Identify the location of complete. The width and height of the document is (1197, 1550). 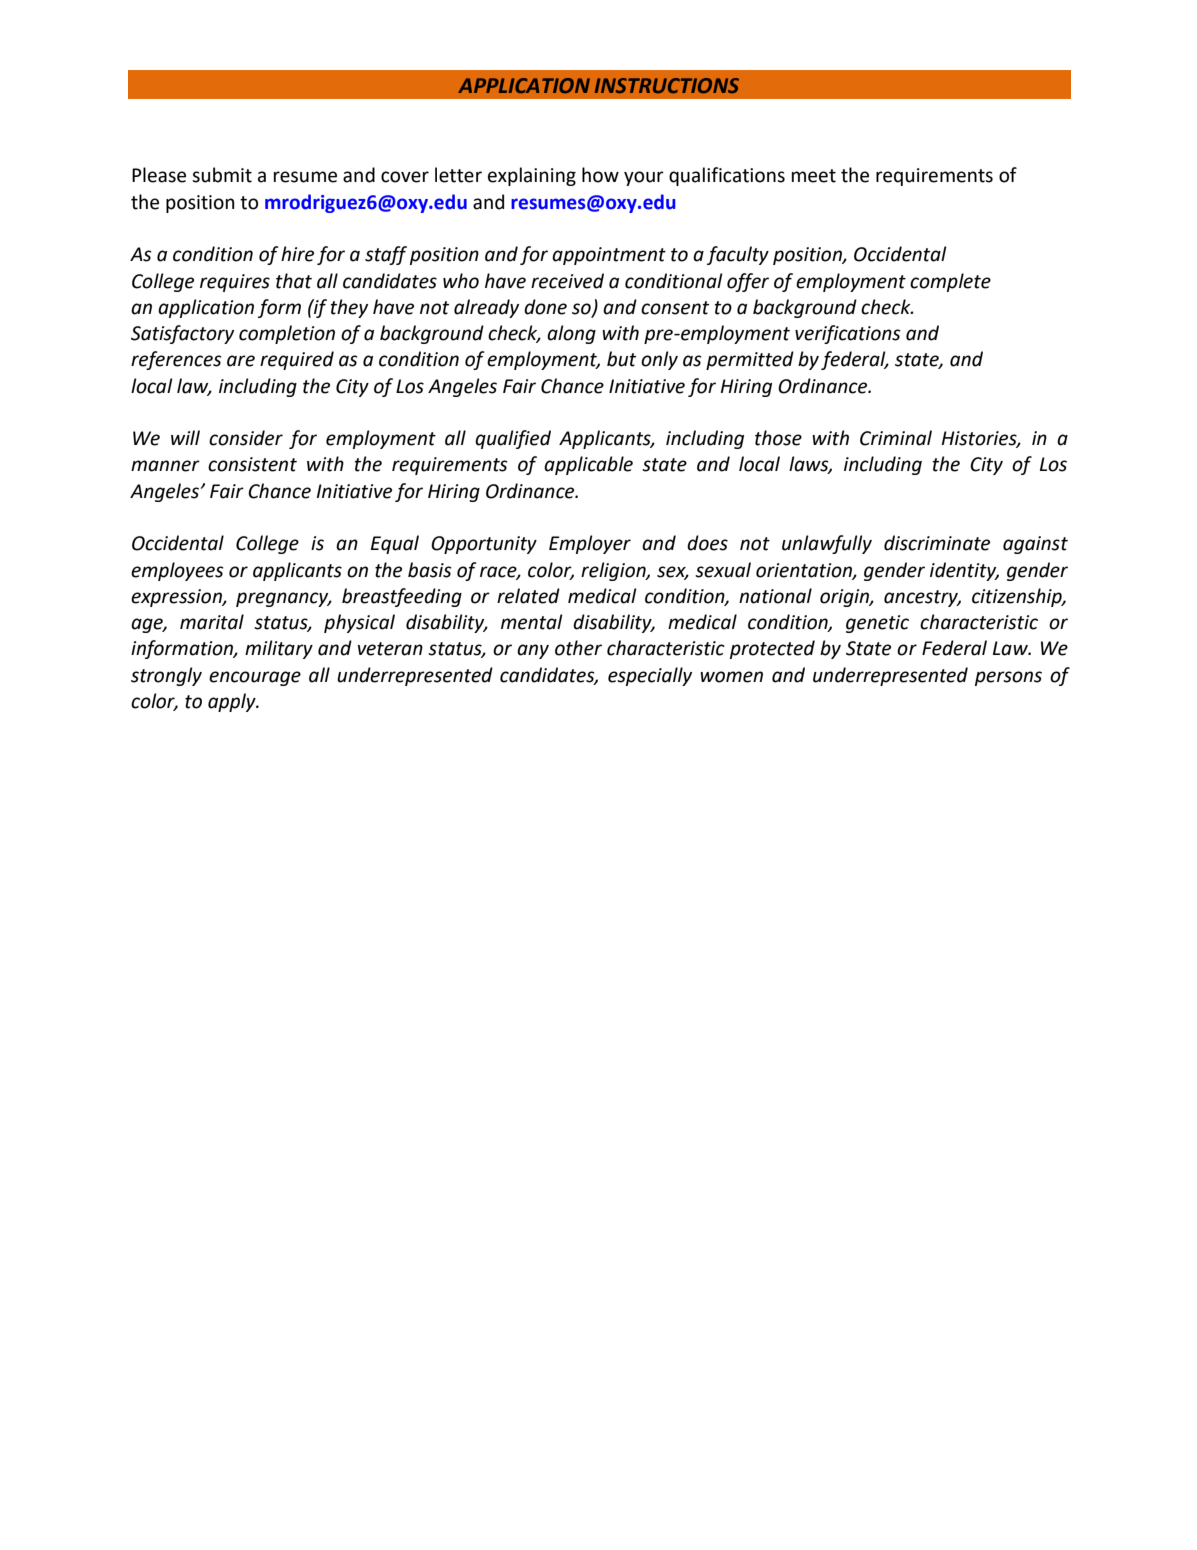
(950, 282).
